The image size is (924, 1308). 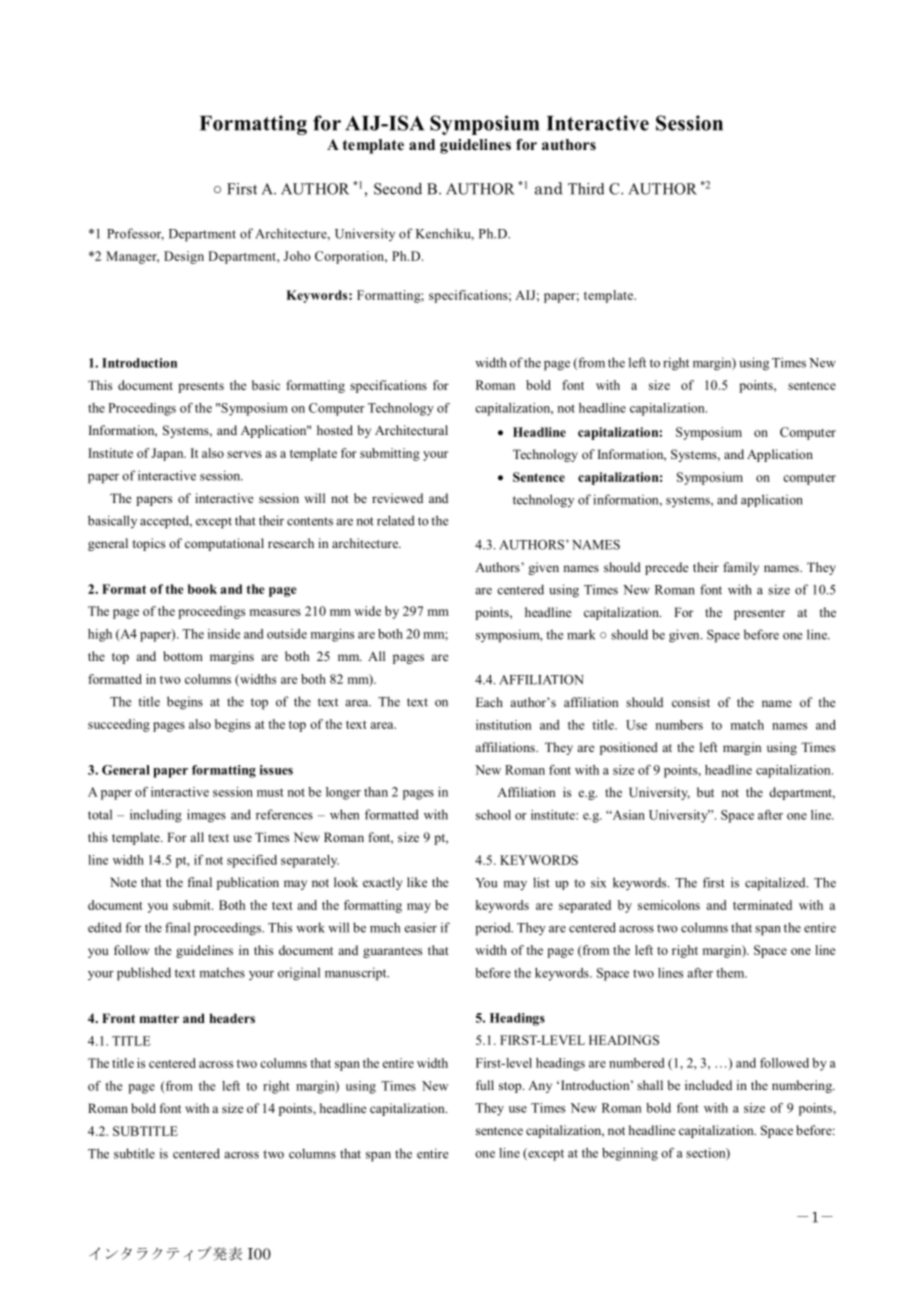 What do you see at coordinates (485, 1085) in the screenshot?
I see `full` at bounding box center [485, 1085].
